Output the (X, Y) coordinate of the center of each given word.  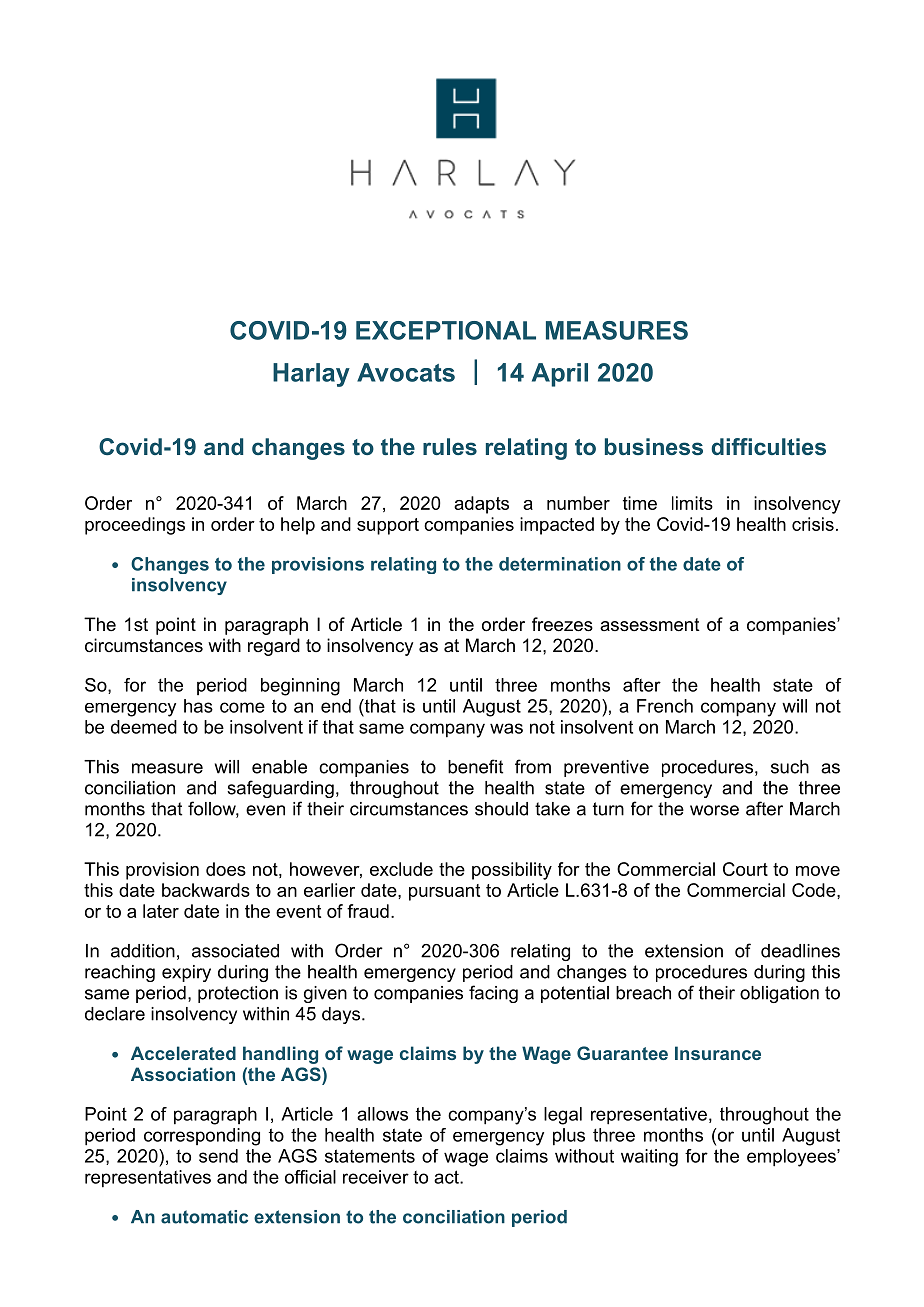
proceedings (135, 526)
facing (493, 994)
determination (560, 564)
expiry (186, 973)
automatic (204, 1217)
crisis (813, 524)
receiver (376, 1177)
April (560, 375)
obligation (779, 994)
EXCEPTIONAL (446, 330)
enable (279, 767)
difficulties (768, 446)
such (790, 767)
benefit (475, 766)
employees (792, 1158)
